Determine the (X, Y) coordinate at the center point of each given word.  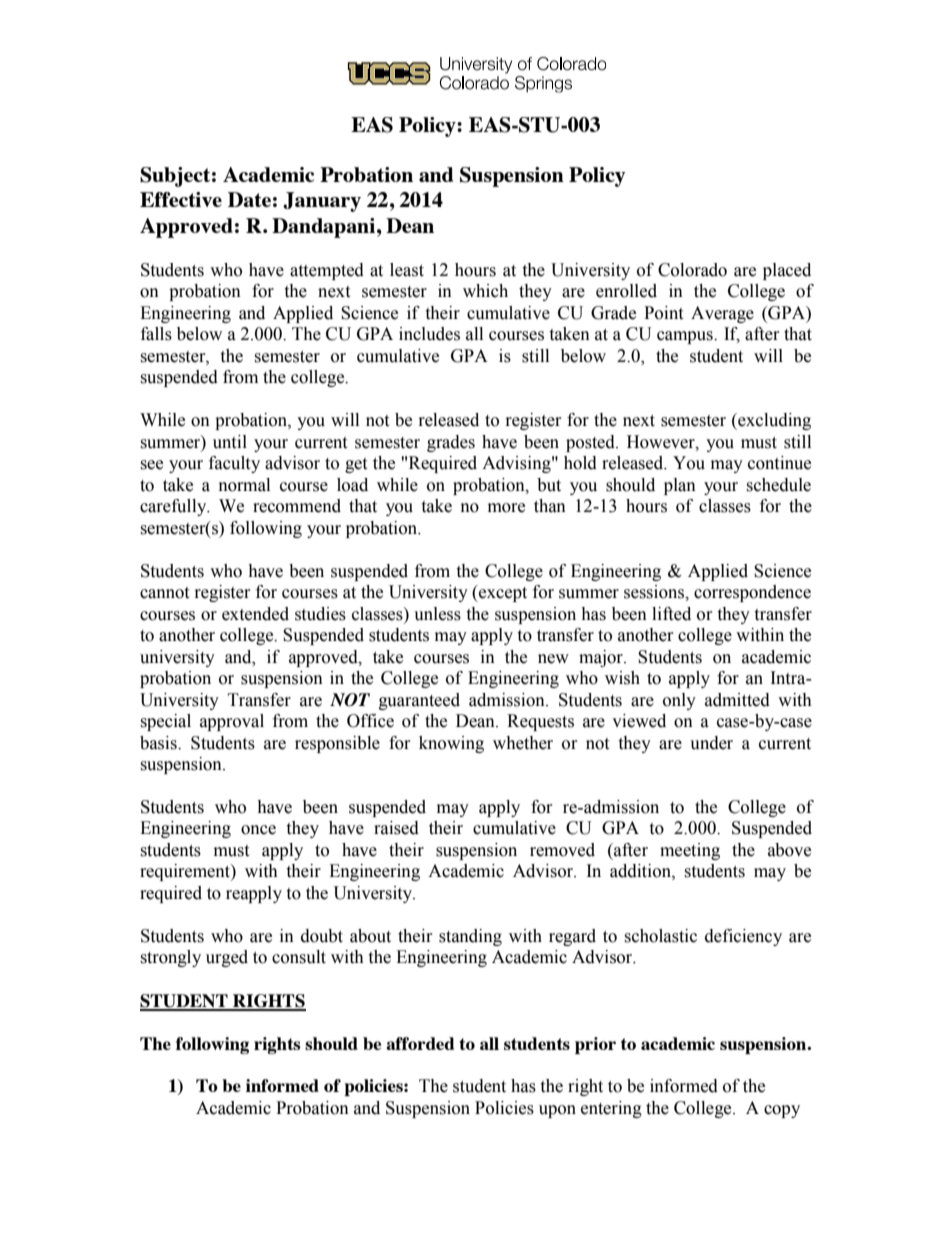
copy (782, 1111)
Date (249, 199)
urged (227, 958)
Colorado (692, 270)
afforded (420, 1043)
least (407, 270)
